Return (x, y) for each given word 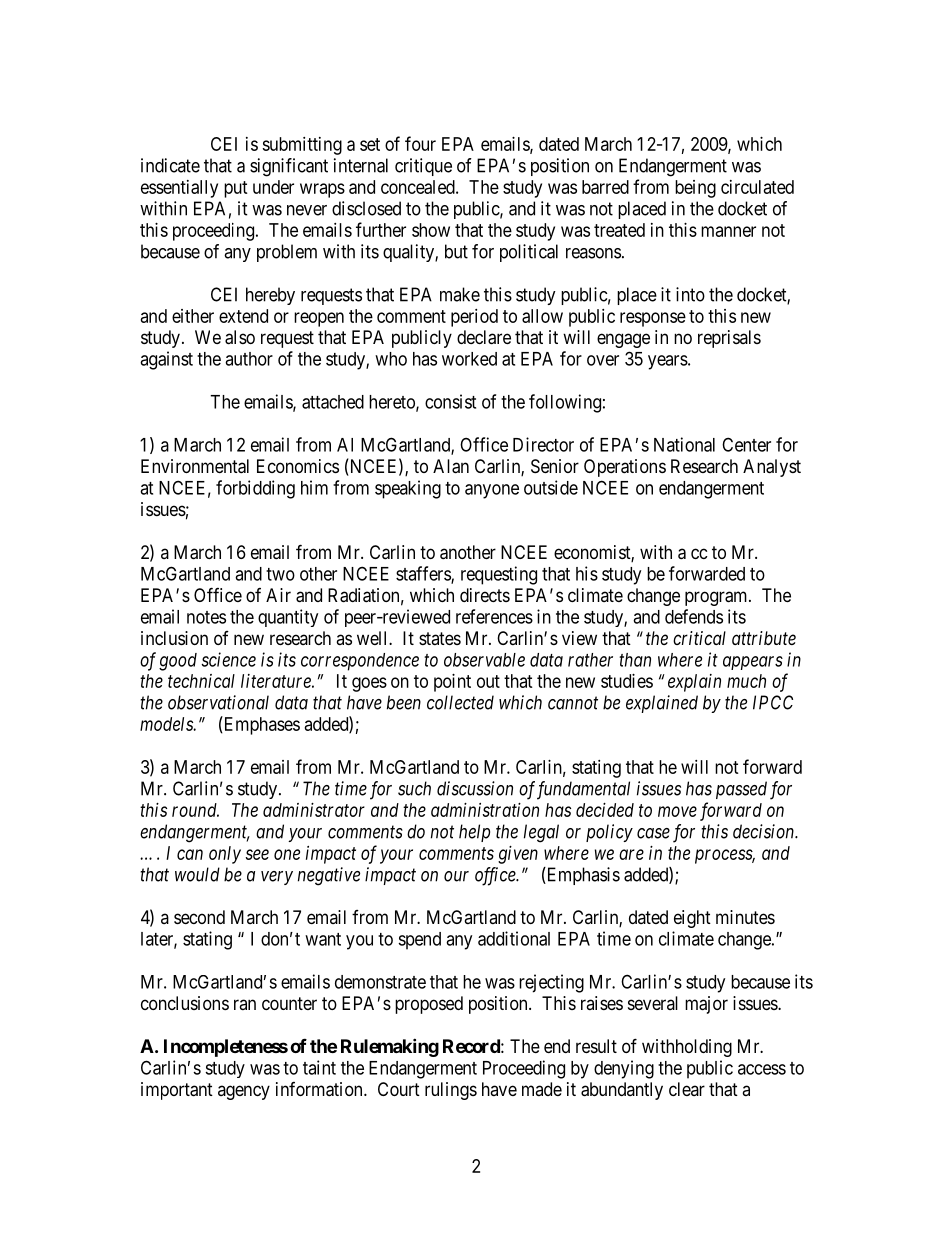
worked (469, 359)
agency (244, 1092)
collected (460, 702)
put (236, 189)
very (277, 878)
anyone (492, 491)
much (746, 681)
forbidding (255, 489)
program (717, 598)
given (518, 855)
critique (423, 167)
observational (218, 702)
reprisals (729, 339)
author (249, 359)
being (695, 189)
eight (692, 919)
